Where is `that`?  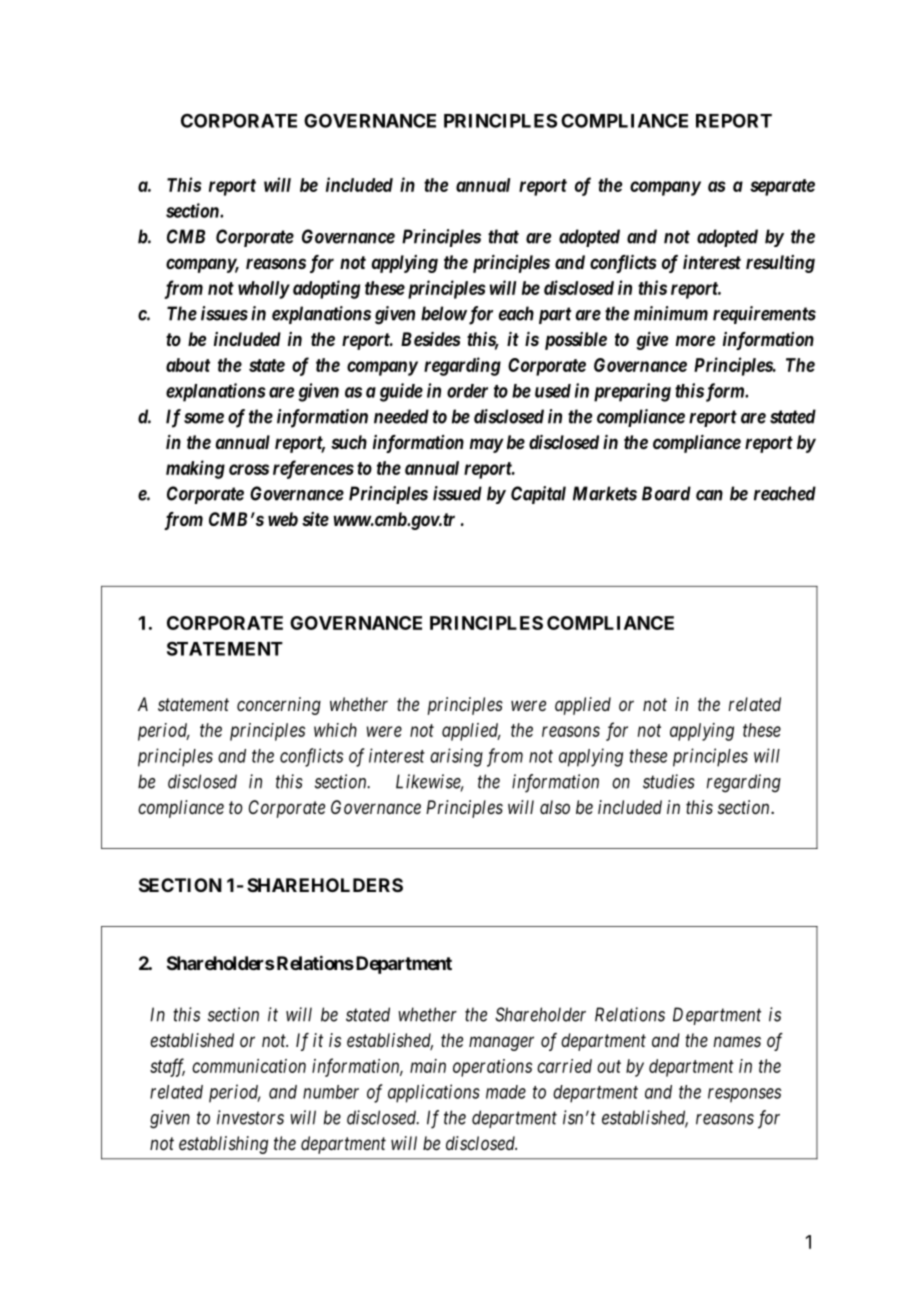 that is located at coordinates (503, 236).
